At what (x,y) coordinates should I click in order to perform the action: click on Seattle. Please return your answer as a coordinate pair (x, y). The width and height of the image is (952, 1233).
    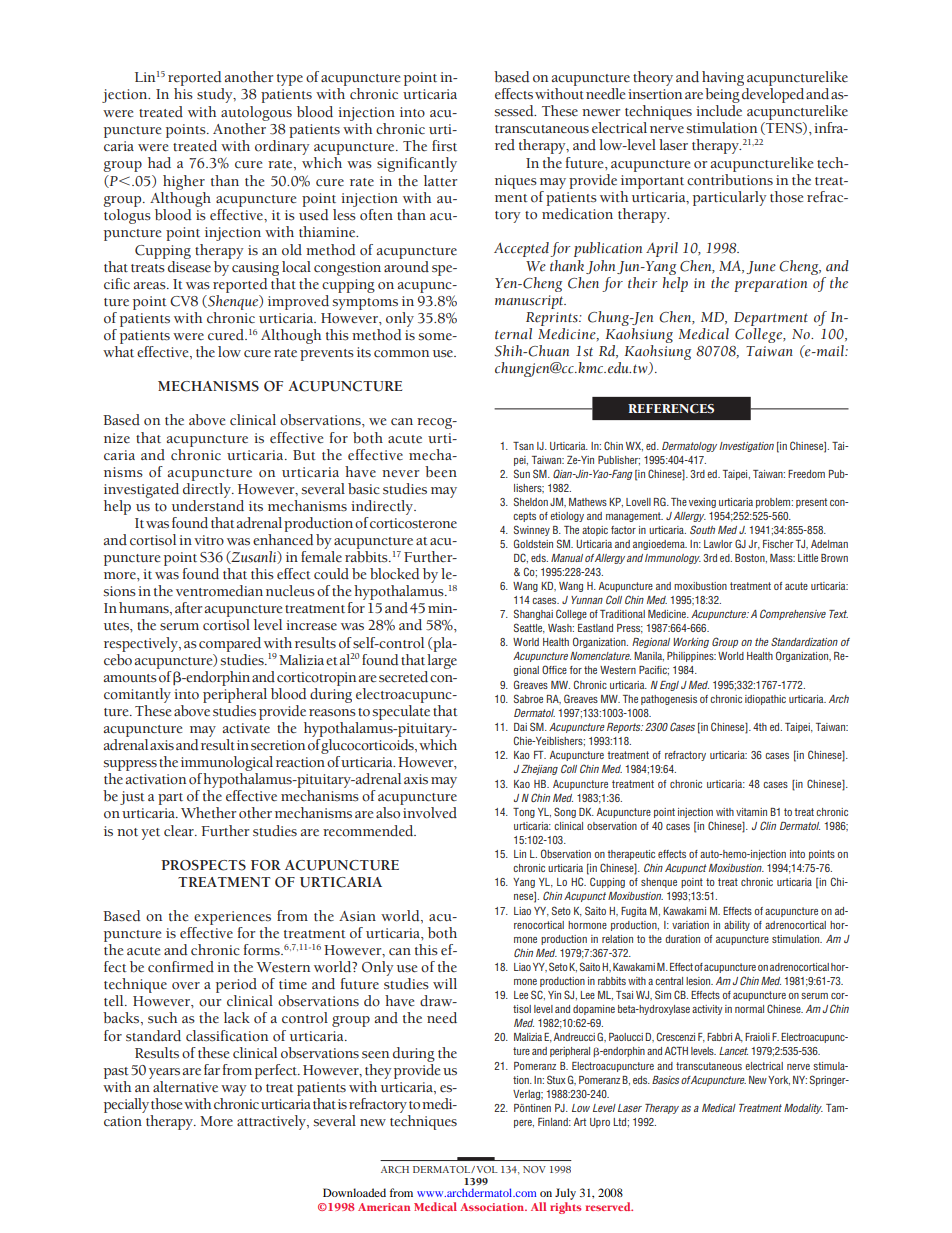
    Looking at the image, I should click on (529, 628).
